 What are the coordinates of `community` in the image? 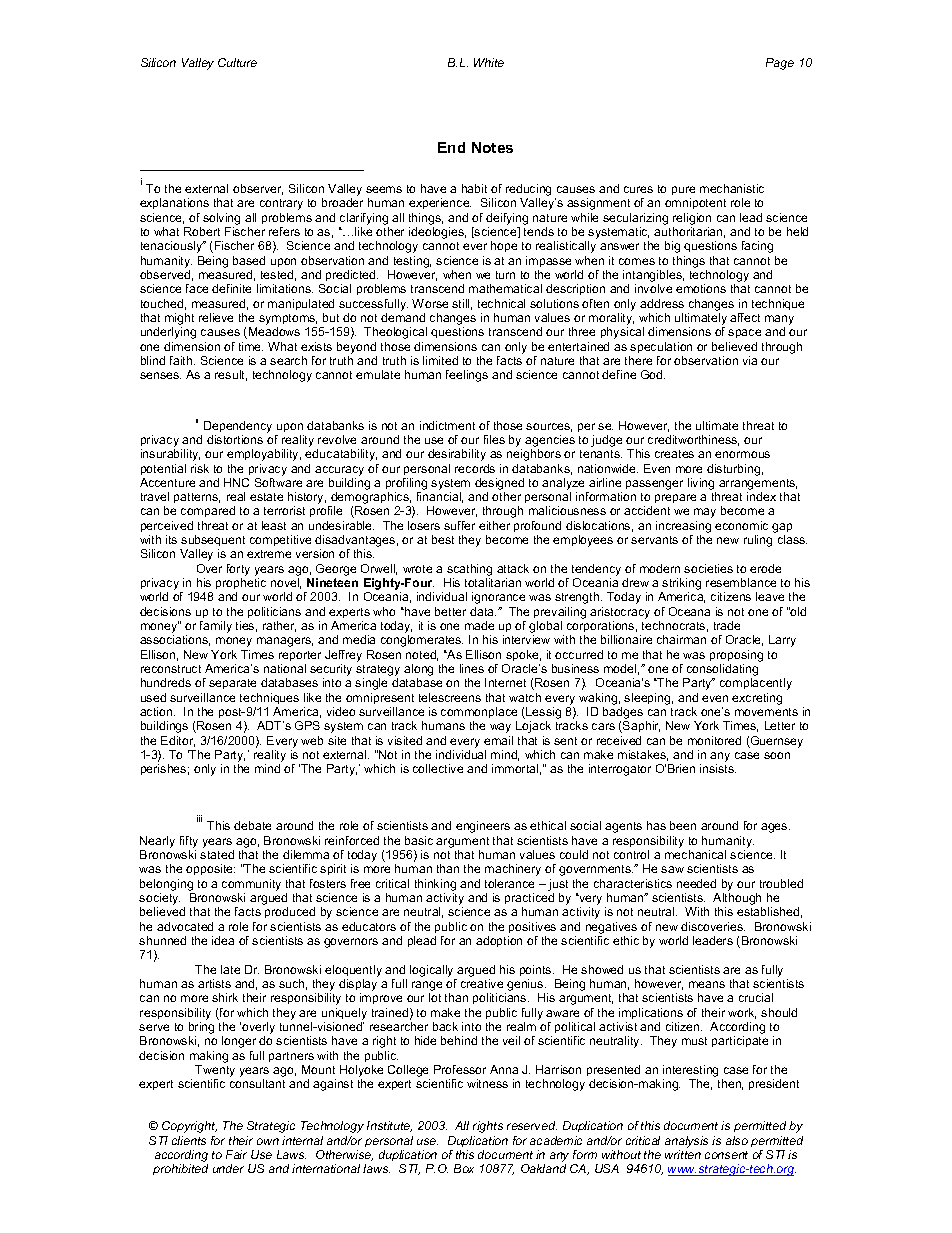 It's located at (251, 885).
